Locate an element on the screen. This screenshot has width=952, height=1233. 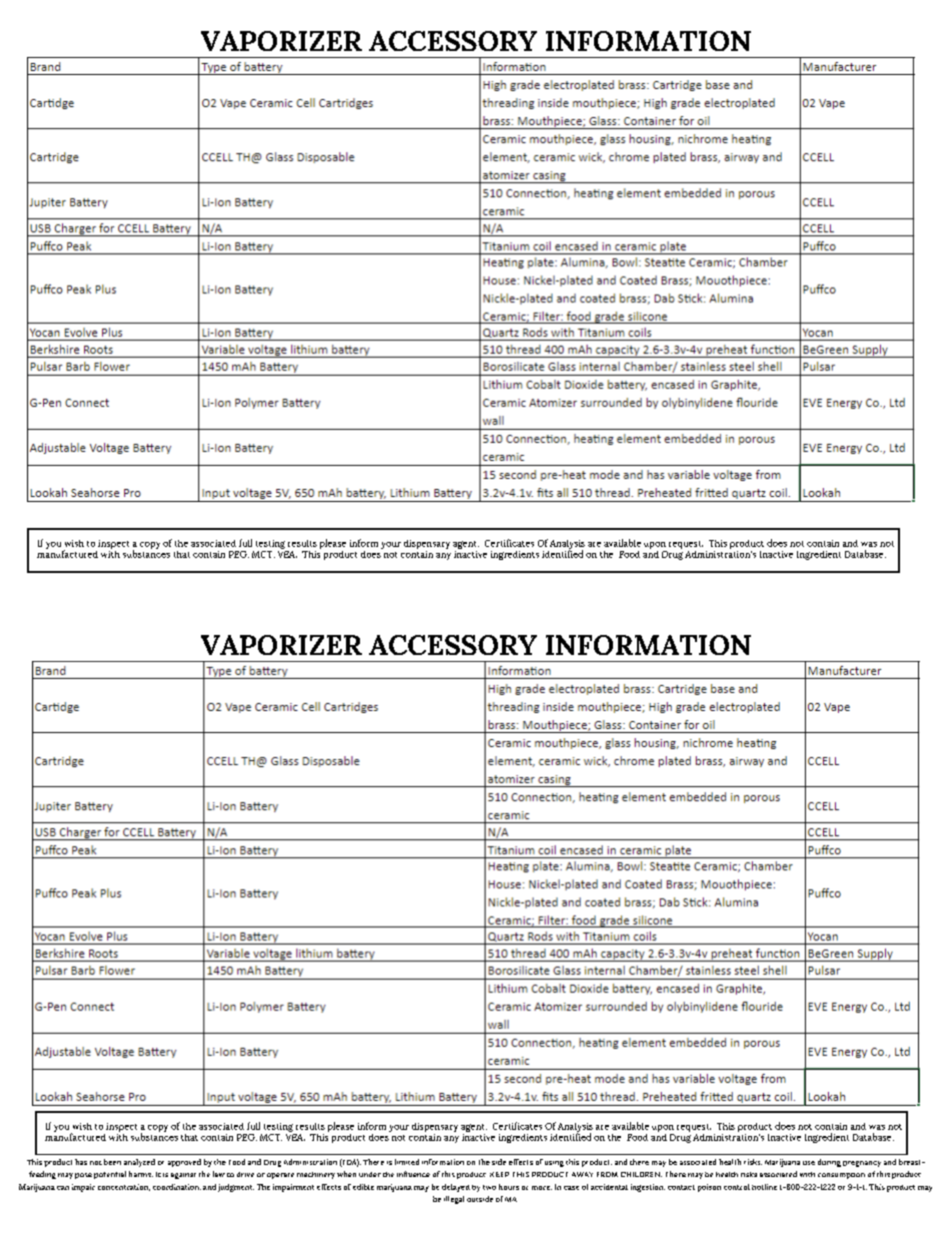
consumption is located at coordinates (841, 1176).
